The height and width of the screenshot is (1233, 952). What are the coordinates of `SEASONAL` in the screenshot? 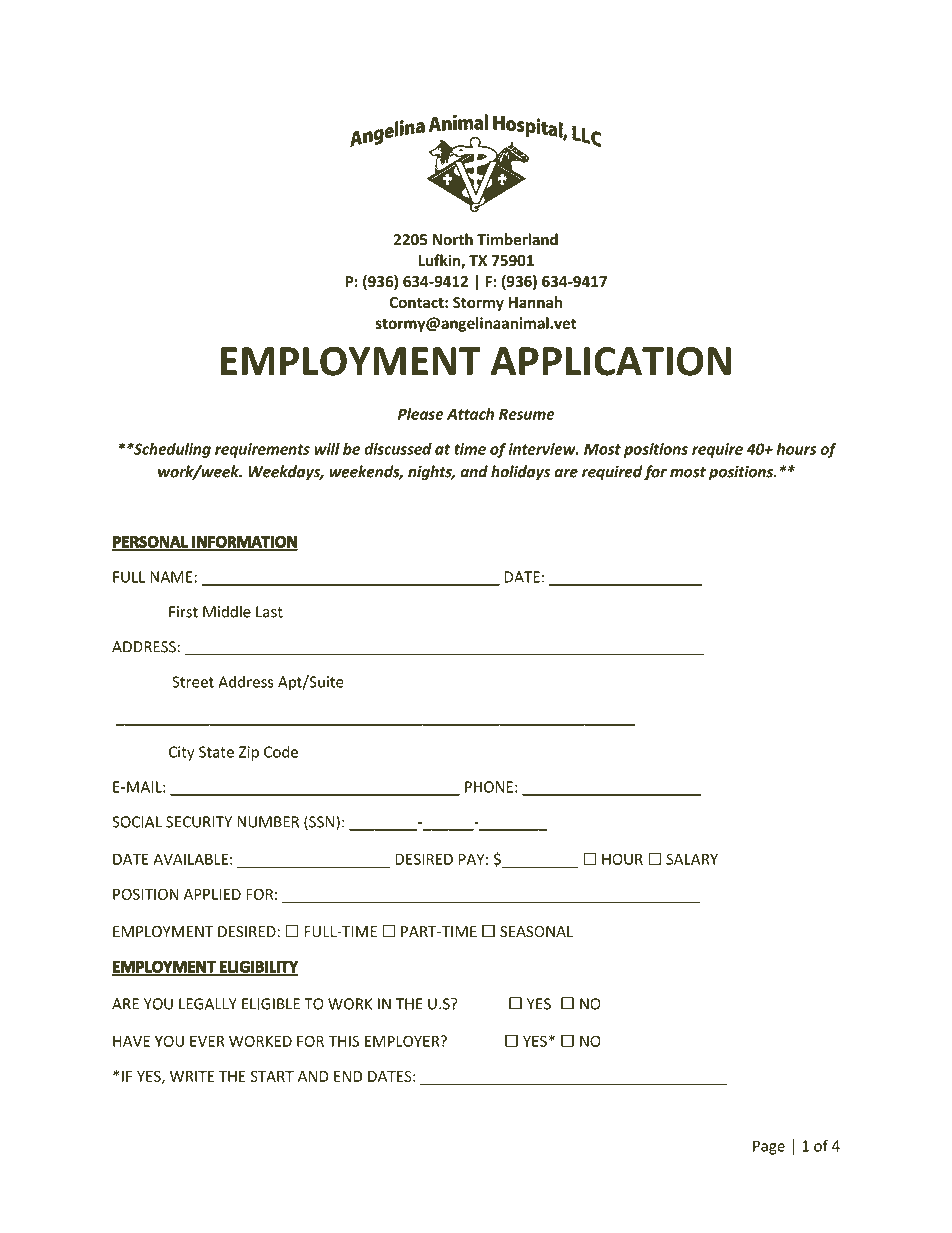 It's located at (536, 932).
